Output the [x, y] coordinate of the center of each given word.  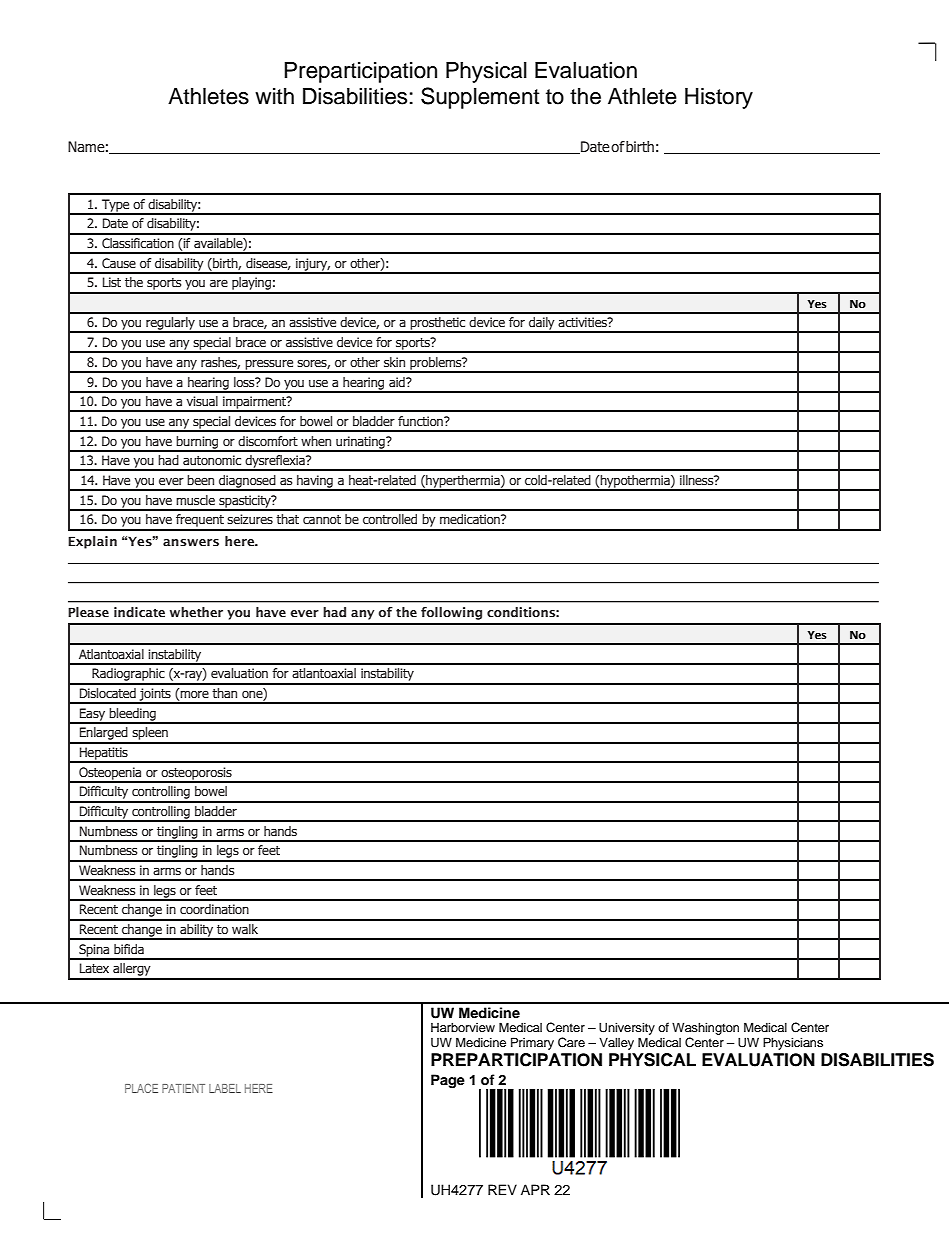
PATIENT [183, 1088]
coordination [214, 909]
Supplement [480, 98]
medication [471, 519]
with [274, 96]
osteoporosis [196, 774]
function [421, 421]
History [719, 98]
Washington [705, 1028]
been [200, 480]
